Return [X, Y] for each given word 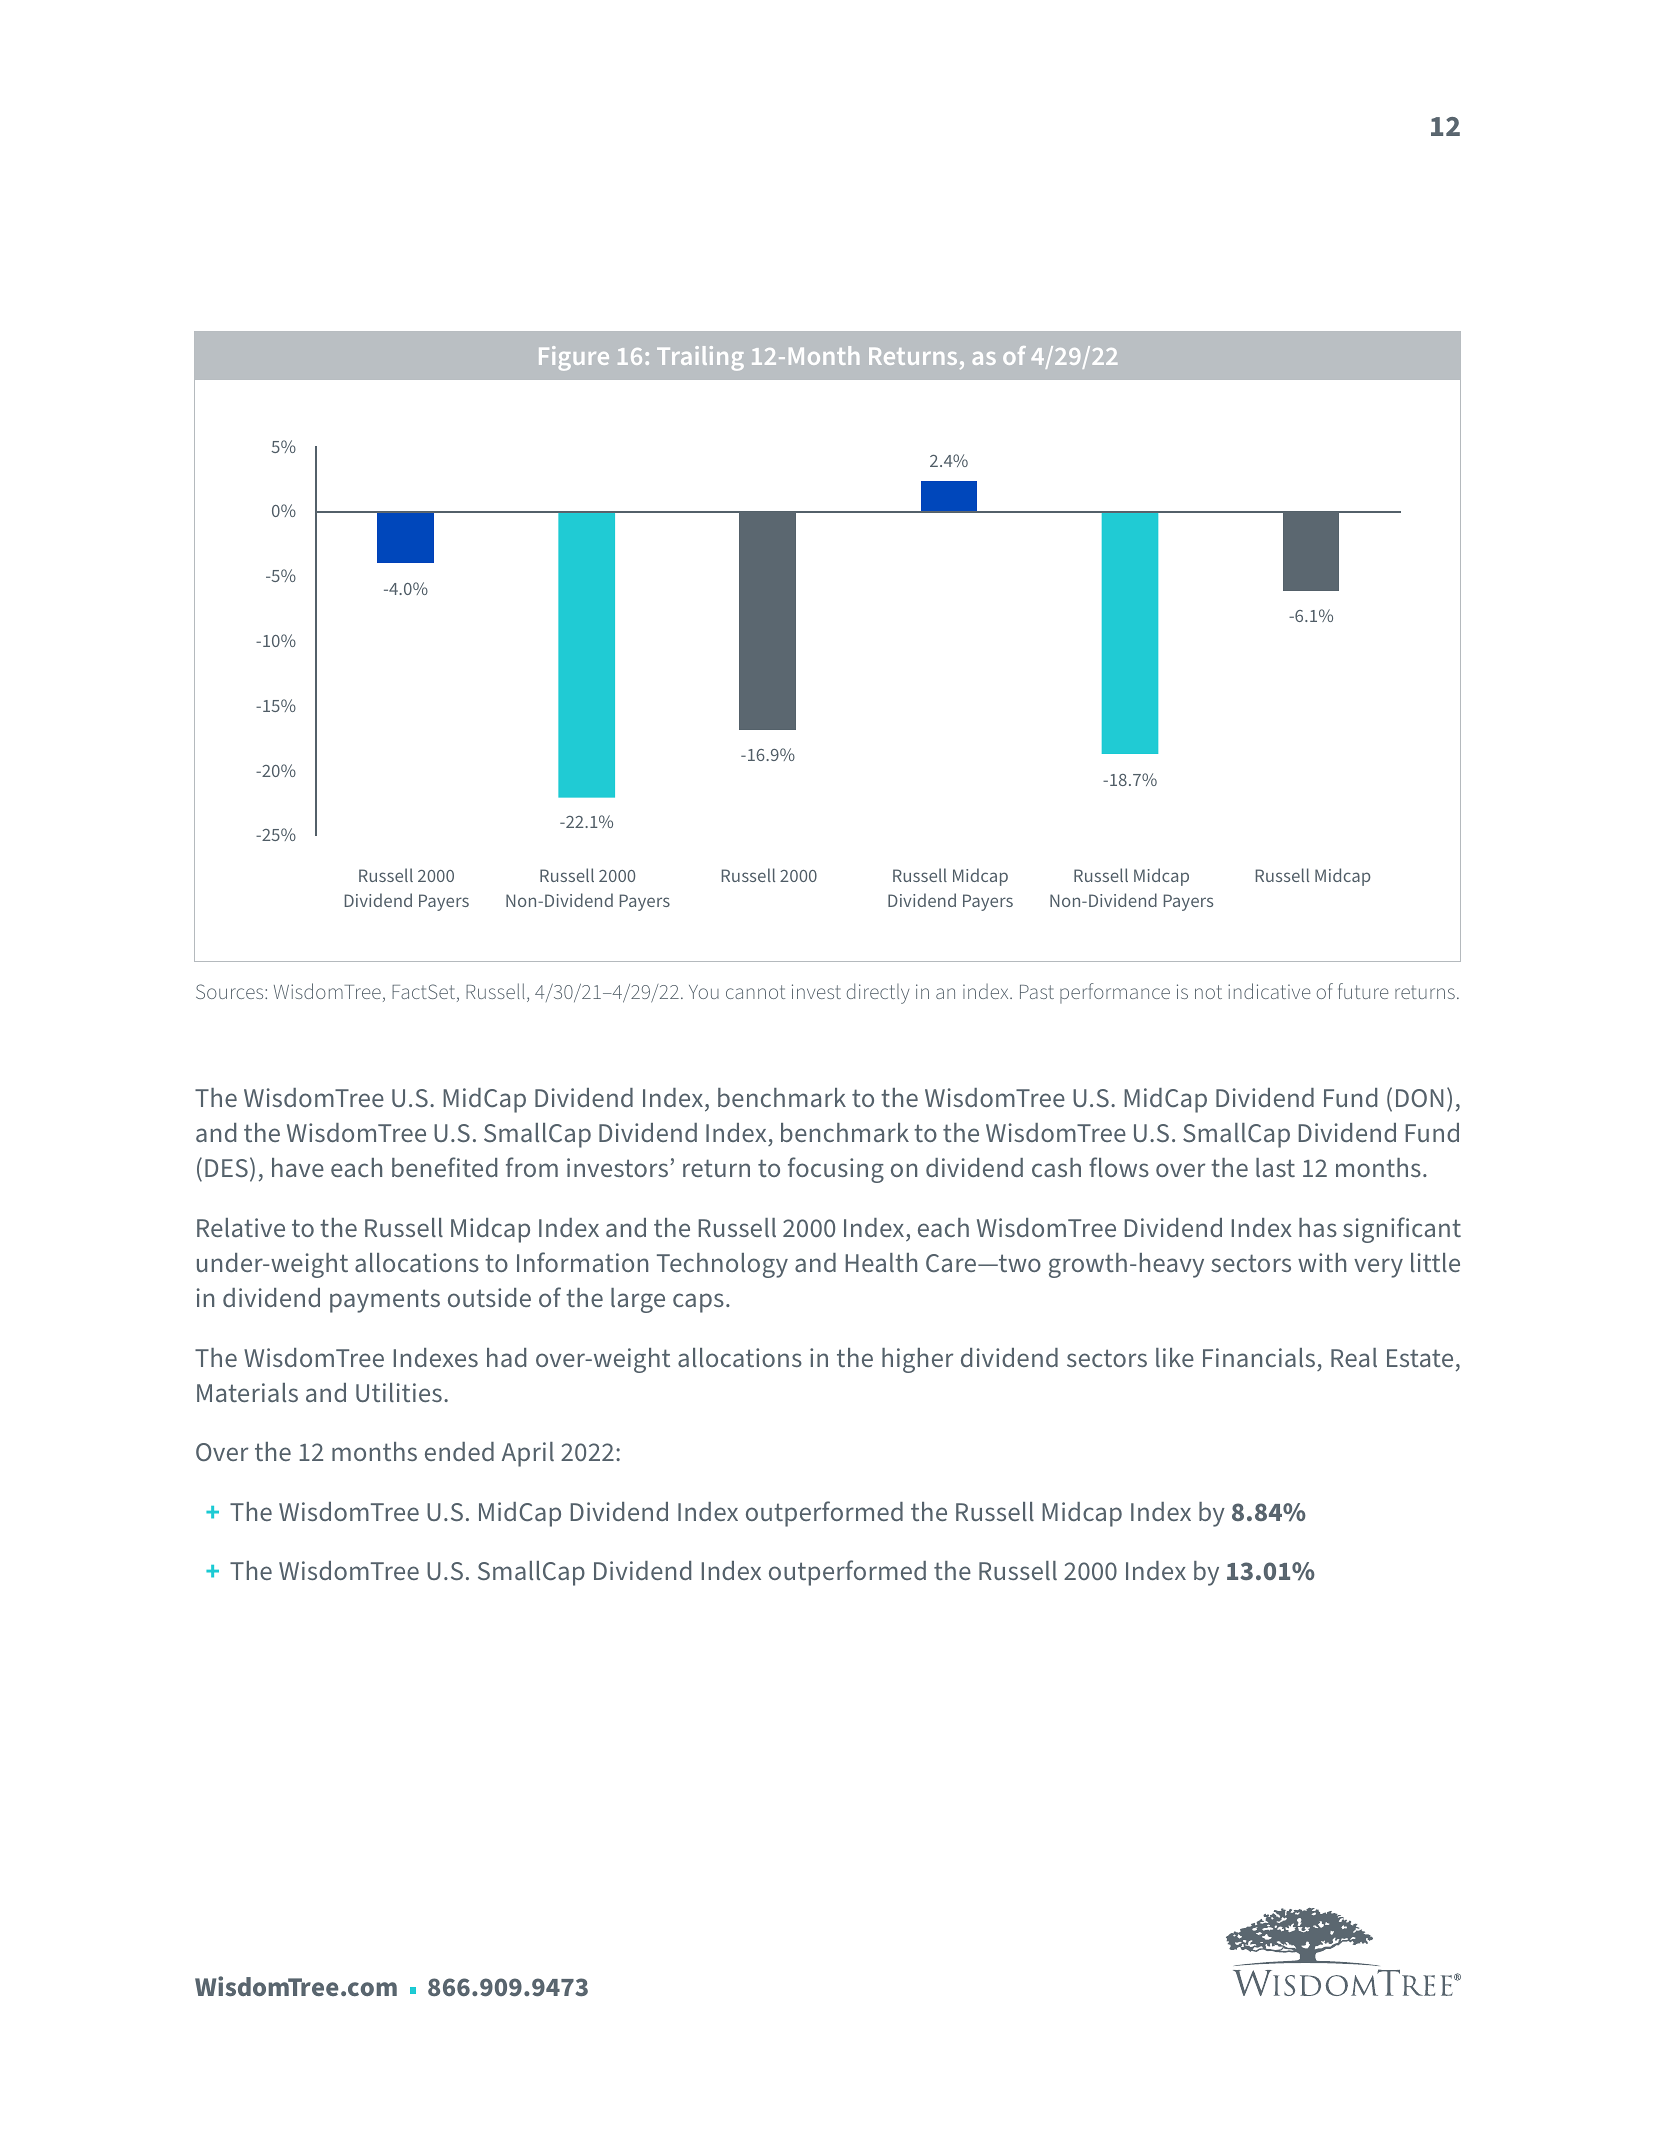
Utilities [399, 1392]
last [1275, 1167]
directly [878, 993]
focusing [836, 1170]
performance [1115, 993]
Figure [574, 358]
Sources [231, 991]
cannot [755, 992]
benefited [444, 1167]
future [1363, 991]
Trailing [700, 358]
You [704, 992]
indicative [1269, 991]
